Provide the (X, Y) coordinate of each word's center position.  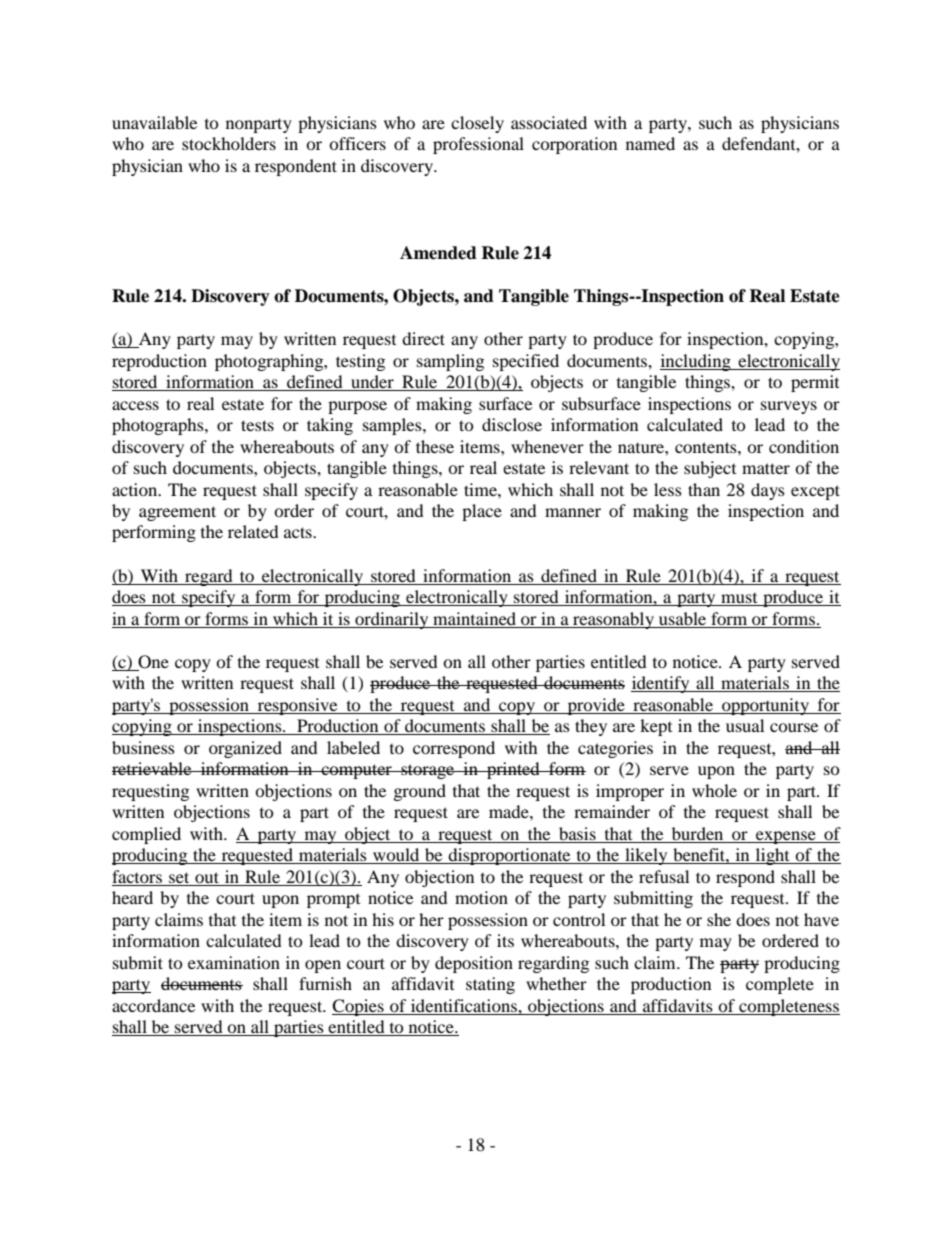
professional (478, 145)
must (739, 599)
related (253, 531)
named (650, 143)
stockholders (229, 143)
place (482, 512)
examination (234, 962)
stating (490, 985)
